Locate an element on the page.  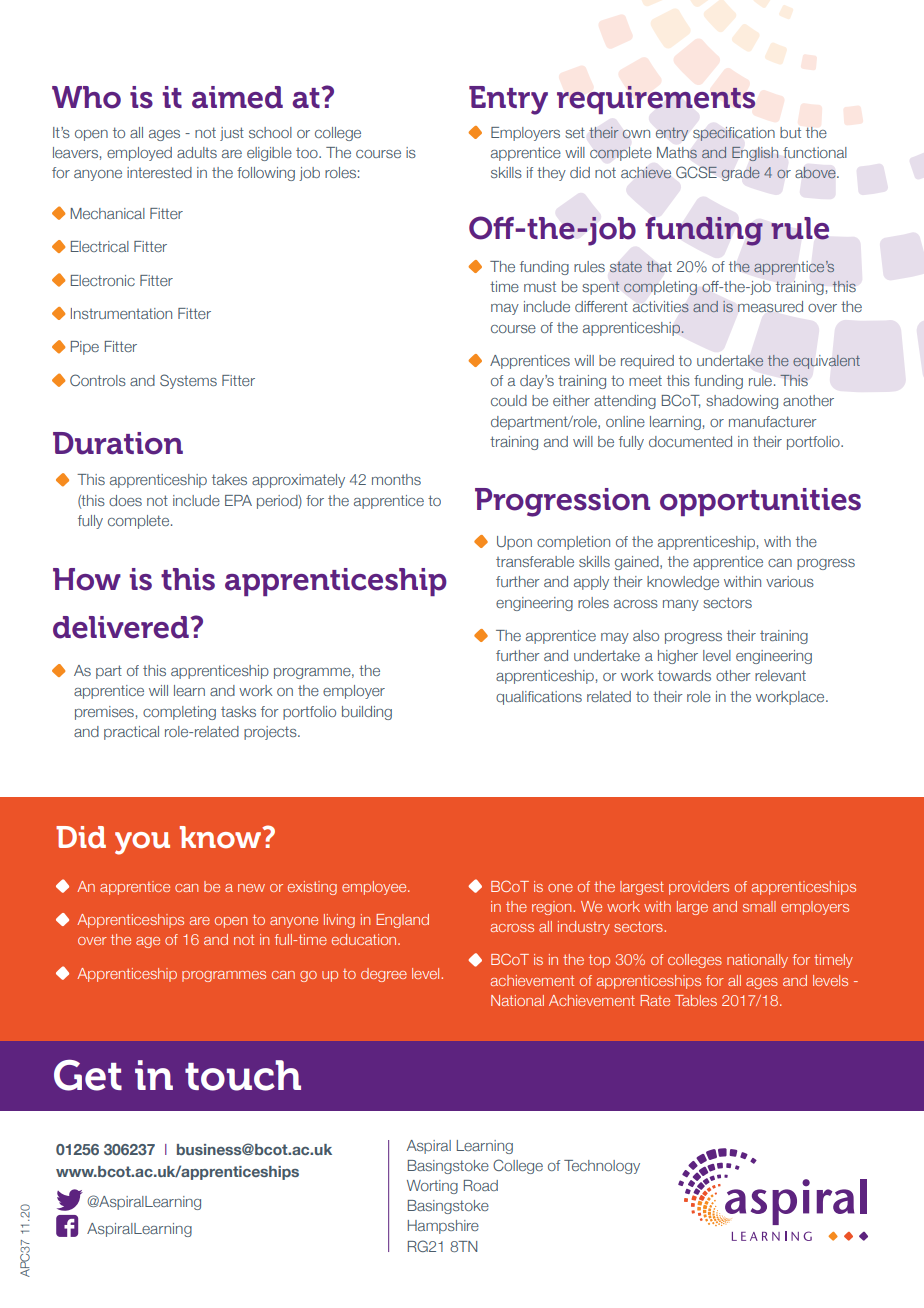
adults is located at coordinates (197, 152).
